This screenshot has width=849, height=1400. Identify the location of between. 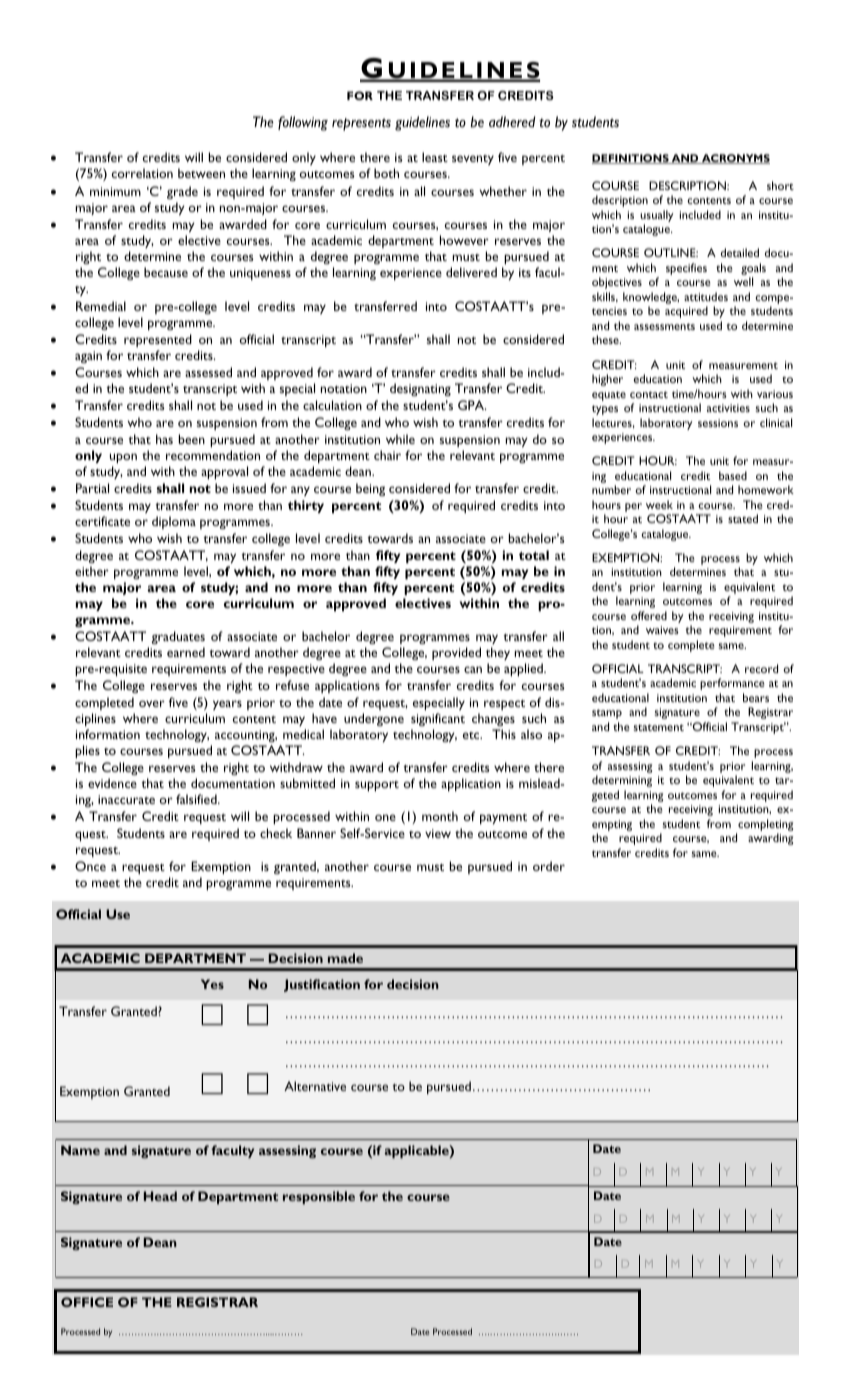
(201, 173).
